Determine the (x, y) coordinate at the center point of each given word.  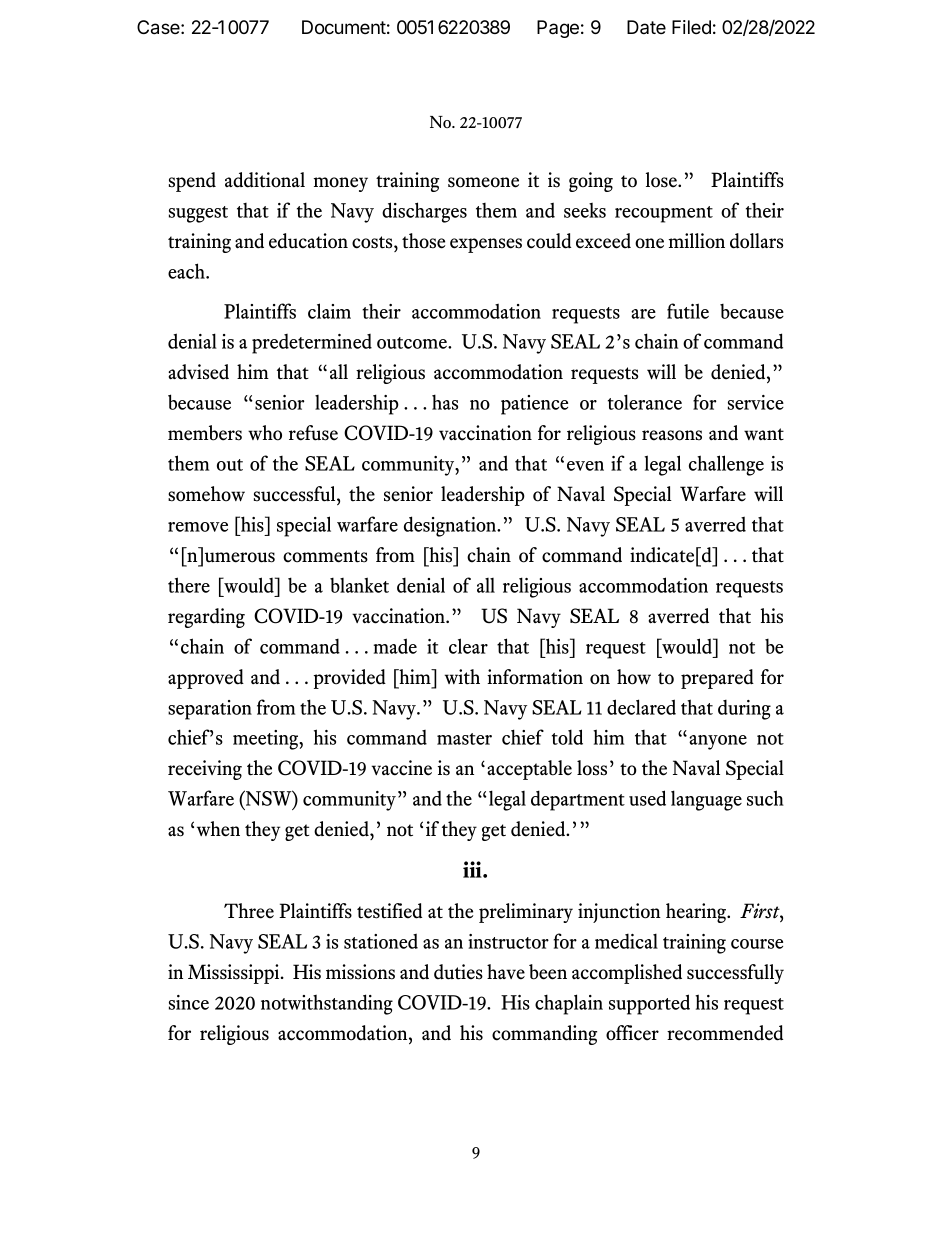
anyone (718, 742)
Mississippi (235, 974)
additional (265, 180)
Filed (691, 27)
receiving (205, 770)
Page (558, 29)
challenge (726, 465)
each (187, 271)
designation (451, 526)
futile (688, 311)
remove (198, 527)
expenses (486, 245)
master (464, 739)
